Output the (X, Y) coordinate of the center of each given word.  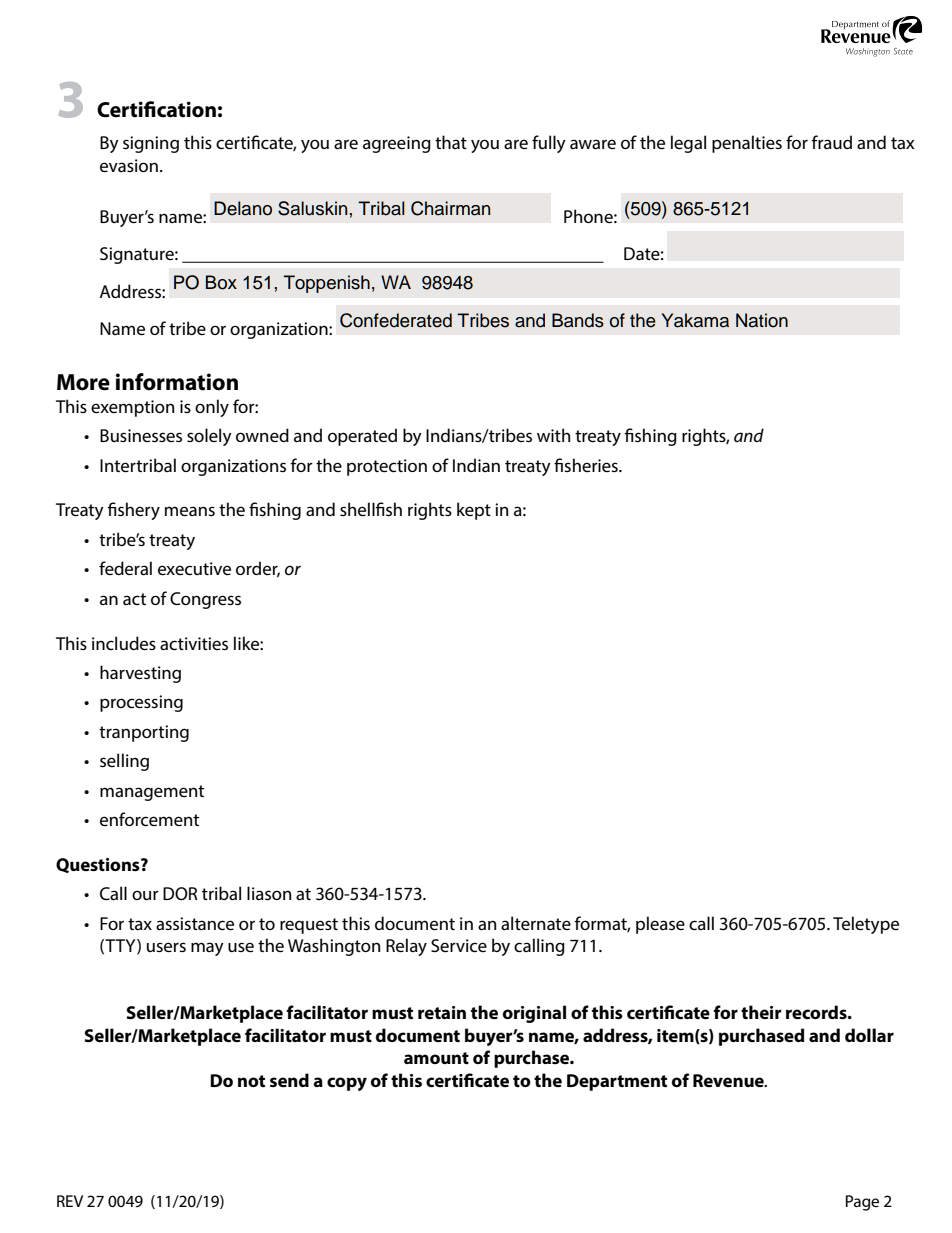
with (553, 435)
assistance (195, 923)
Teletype (866, 925)
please (660, 925)
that (451, 142)
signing (151, 144)
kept (474, 511)
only (212, 408)
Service (459, 945)
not (251, 1081)
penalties (747, 144)
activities (194, 643)
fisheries (587, 465)
